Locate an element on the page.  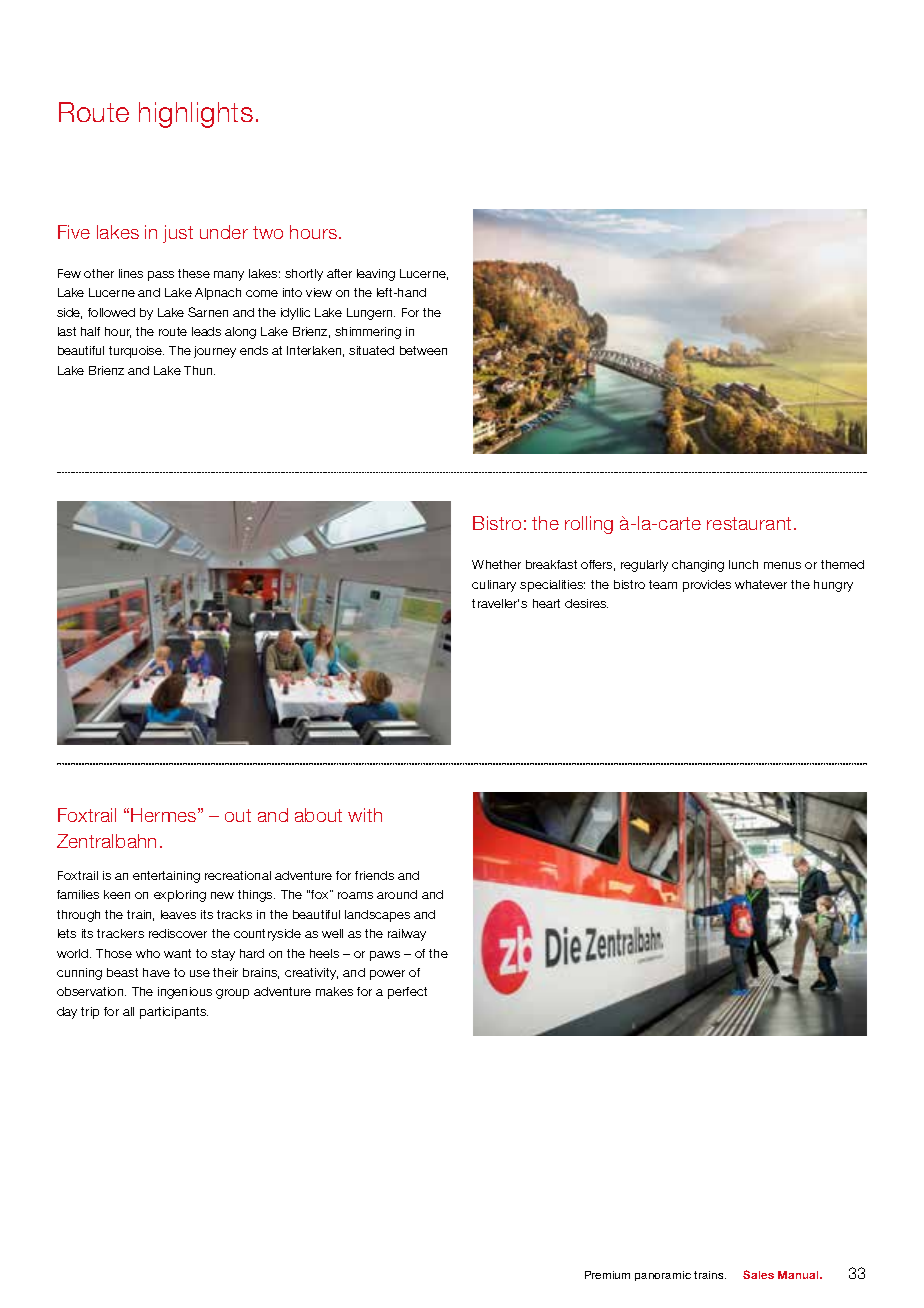
situated is located at coordinates (371, 350).
